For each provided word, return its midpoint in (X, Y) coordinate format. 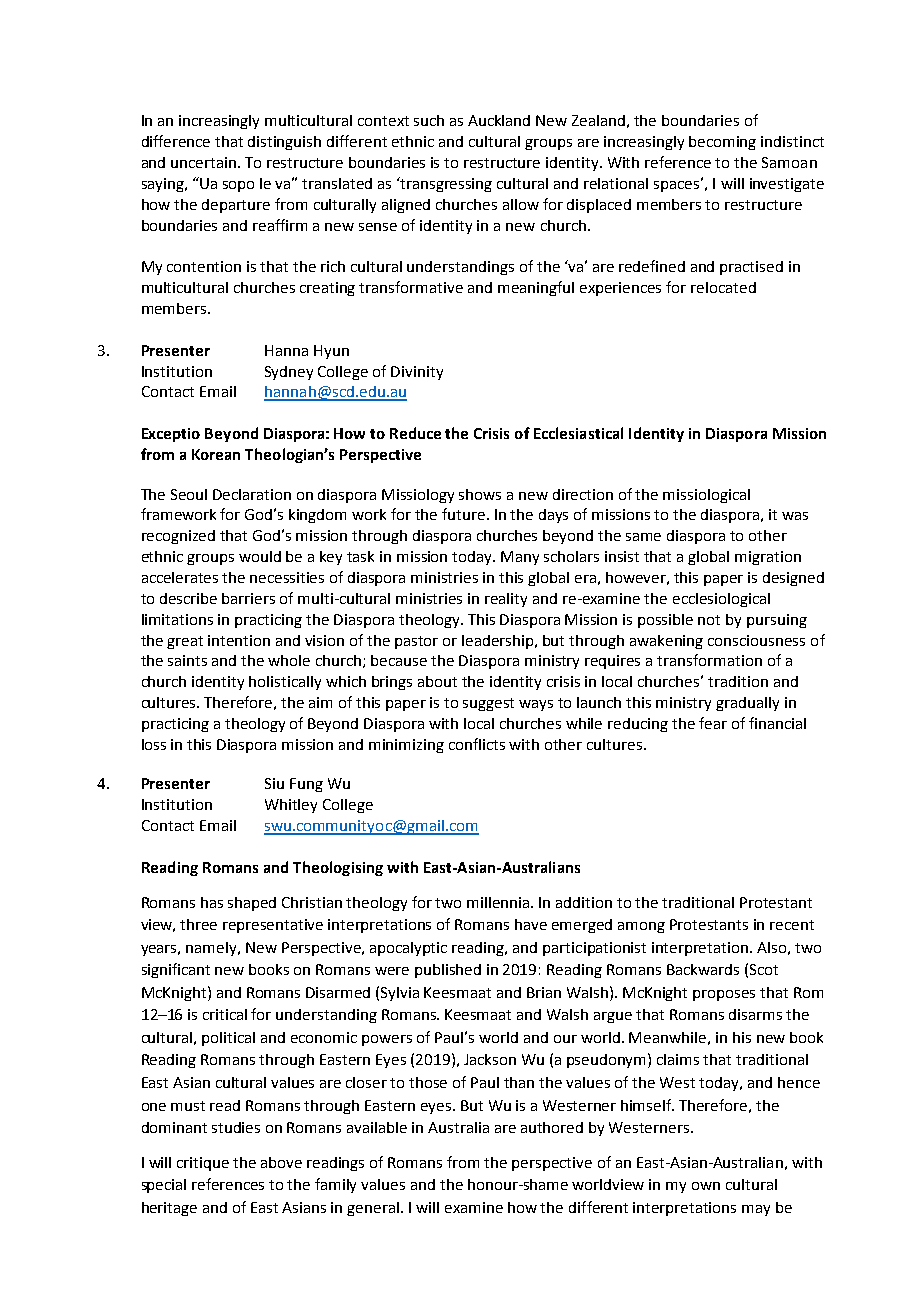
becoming (722, 143)
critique (203, 1164)
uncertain (205, 162)
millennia (499, 902)
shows (480, 494)
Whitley (291, 806)
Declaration (252, 494)
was (795, 516)
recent (792, 925)
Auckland (499, 120)
